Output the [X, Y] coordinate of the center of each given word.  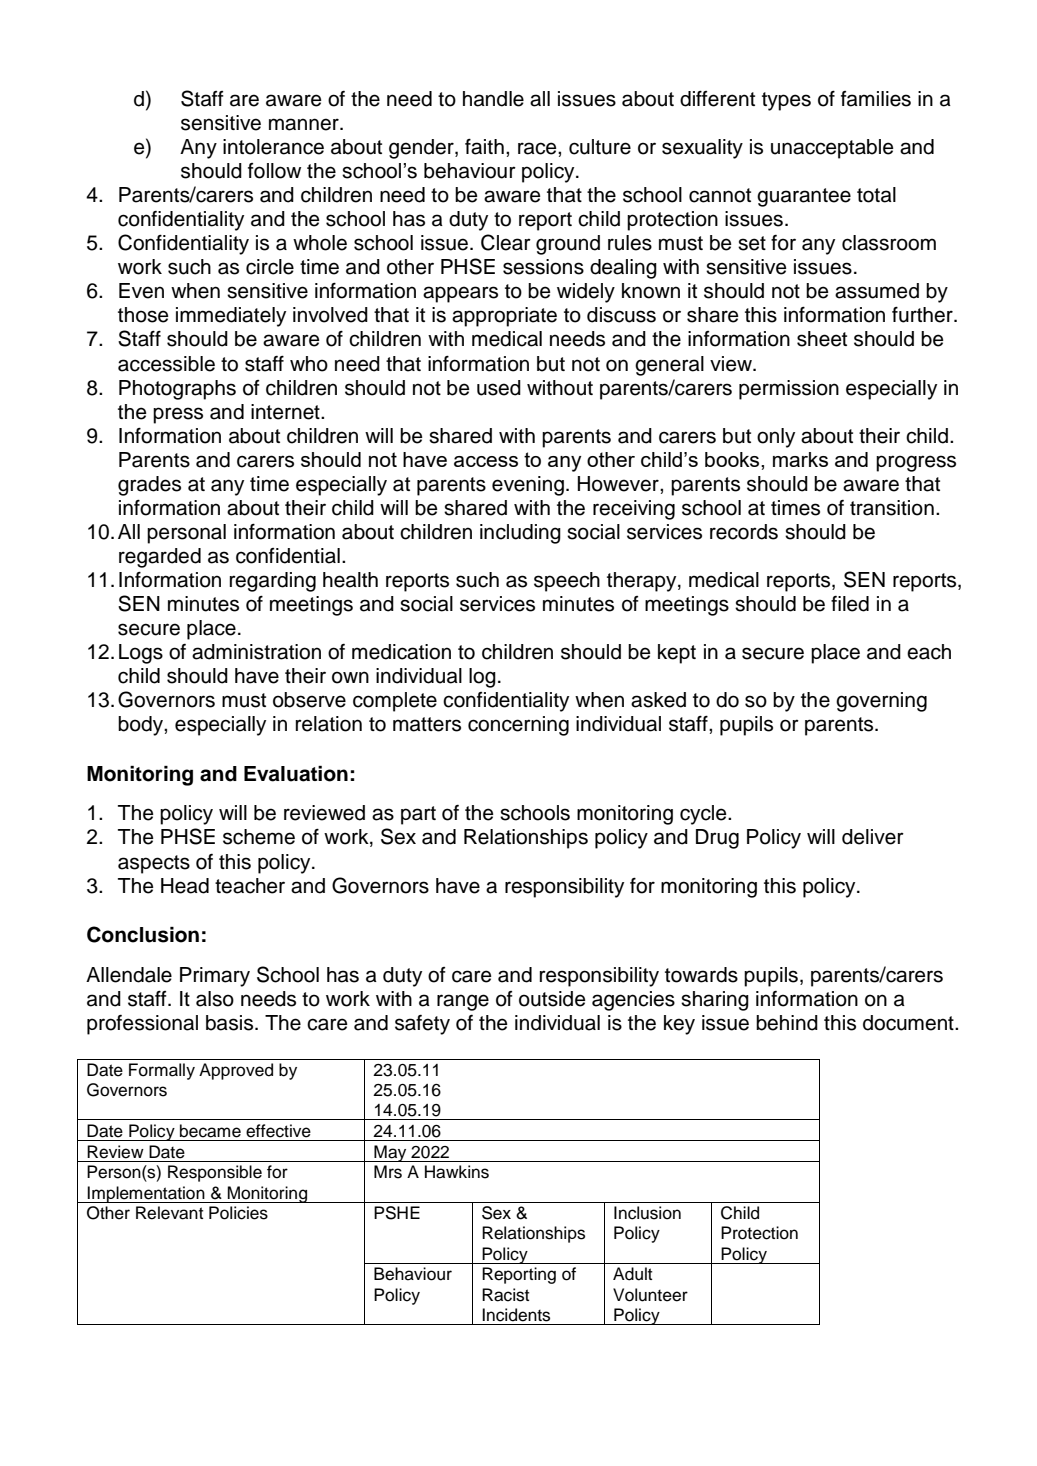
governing [881, 702]
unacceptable [832, 149]
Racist [505, 1295]
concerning [518, 726]
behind [787, 1023]
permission [789, 390]
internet [286, 412]
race [538, 148]
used [499, 388]
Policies [238, 1213]
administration [256, 652]
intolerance [273, 147]
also [215, 999]
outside [552, 999]
